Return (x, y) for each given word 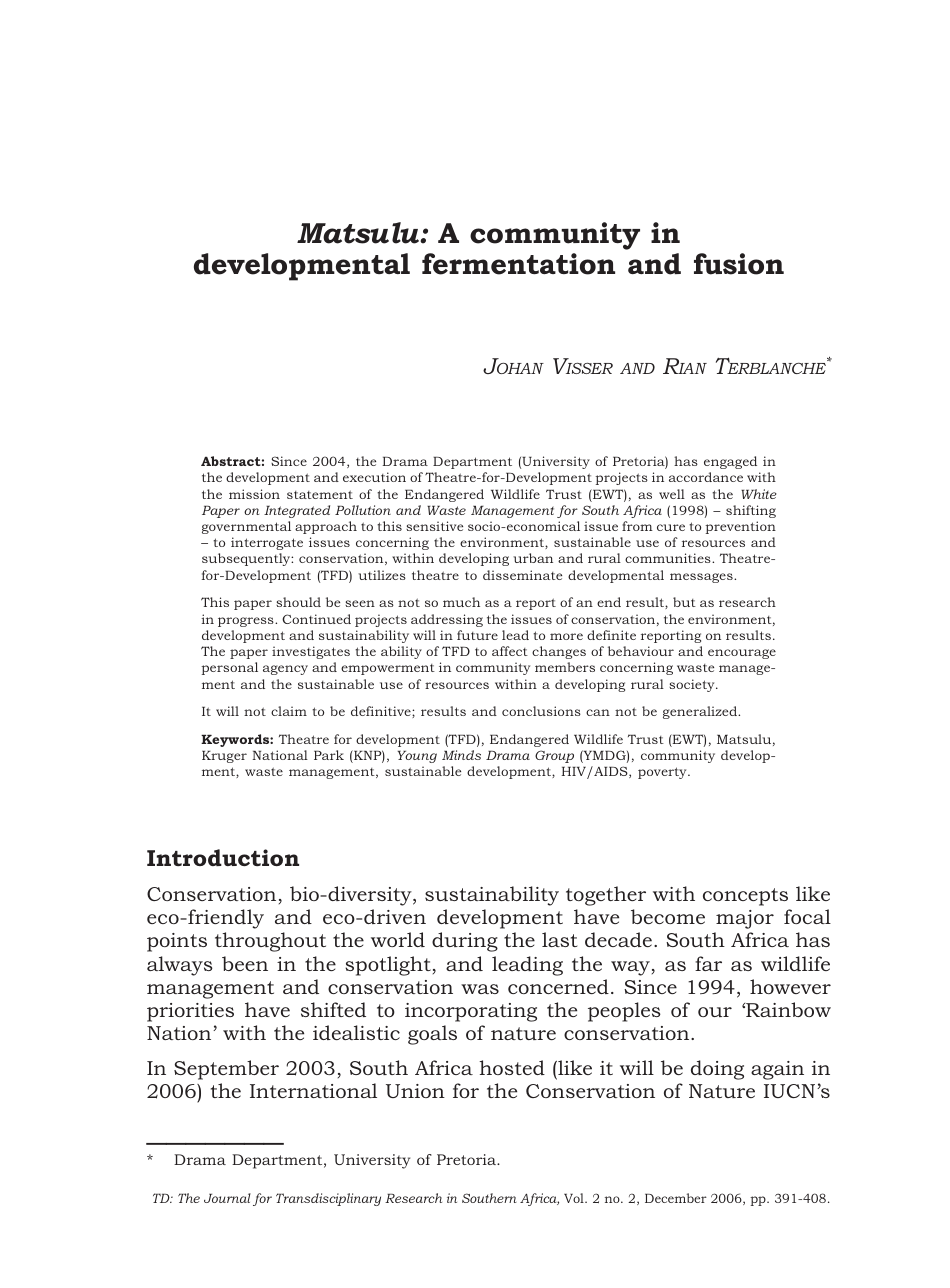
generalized (701, 712)
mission (254, 494)
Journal (227, 1198)
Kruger (224, 756)
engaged (730, 462)
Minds (461, 755)
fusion (739, 264)
